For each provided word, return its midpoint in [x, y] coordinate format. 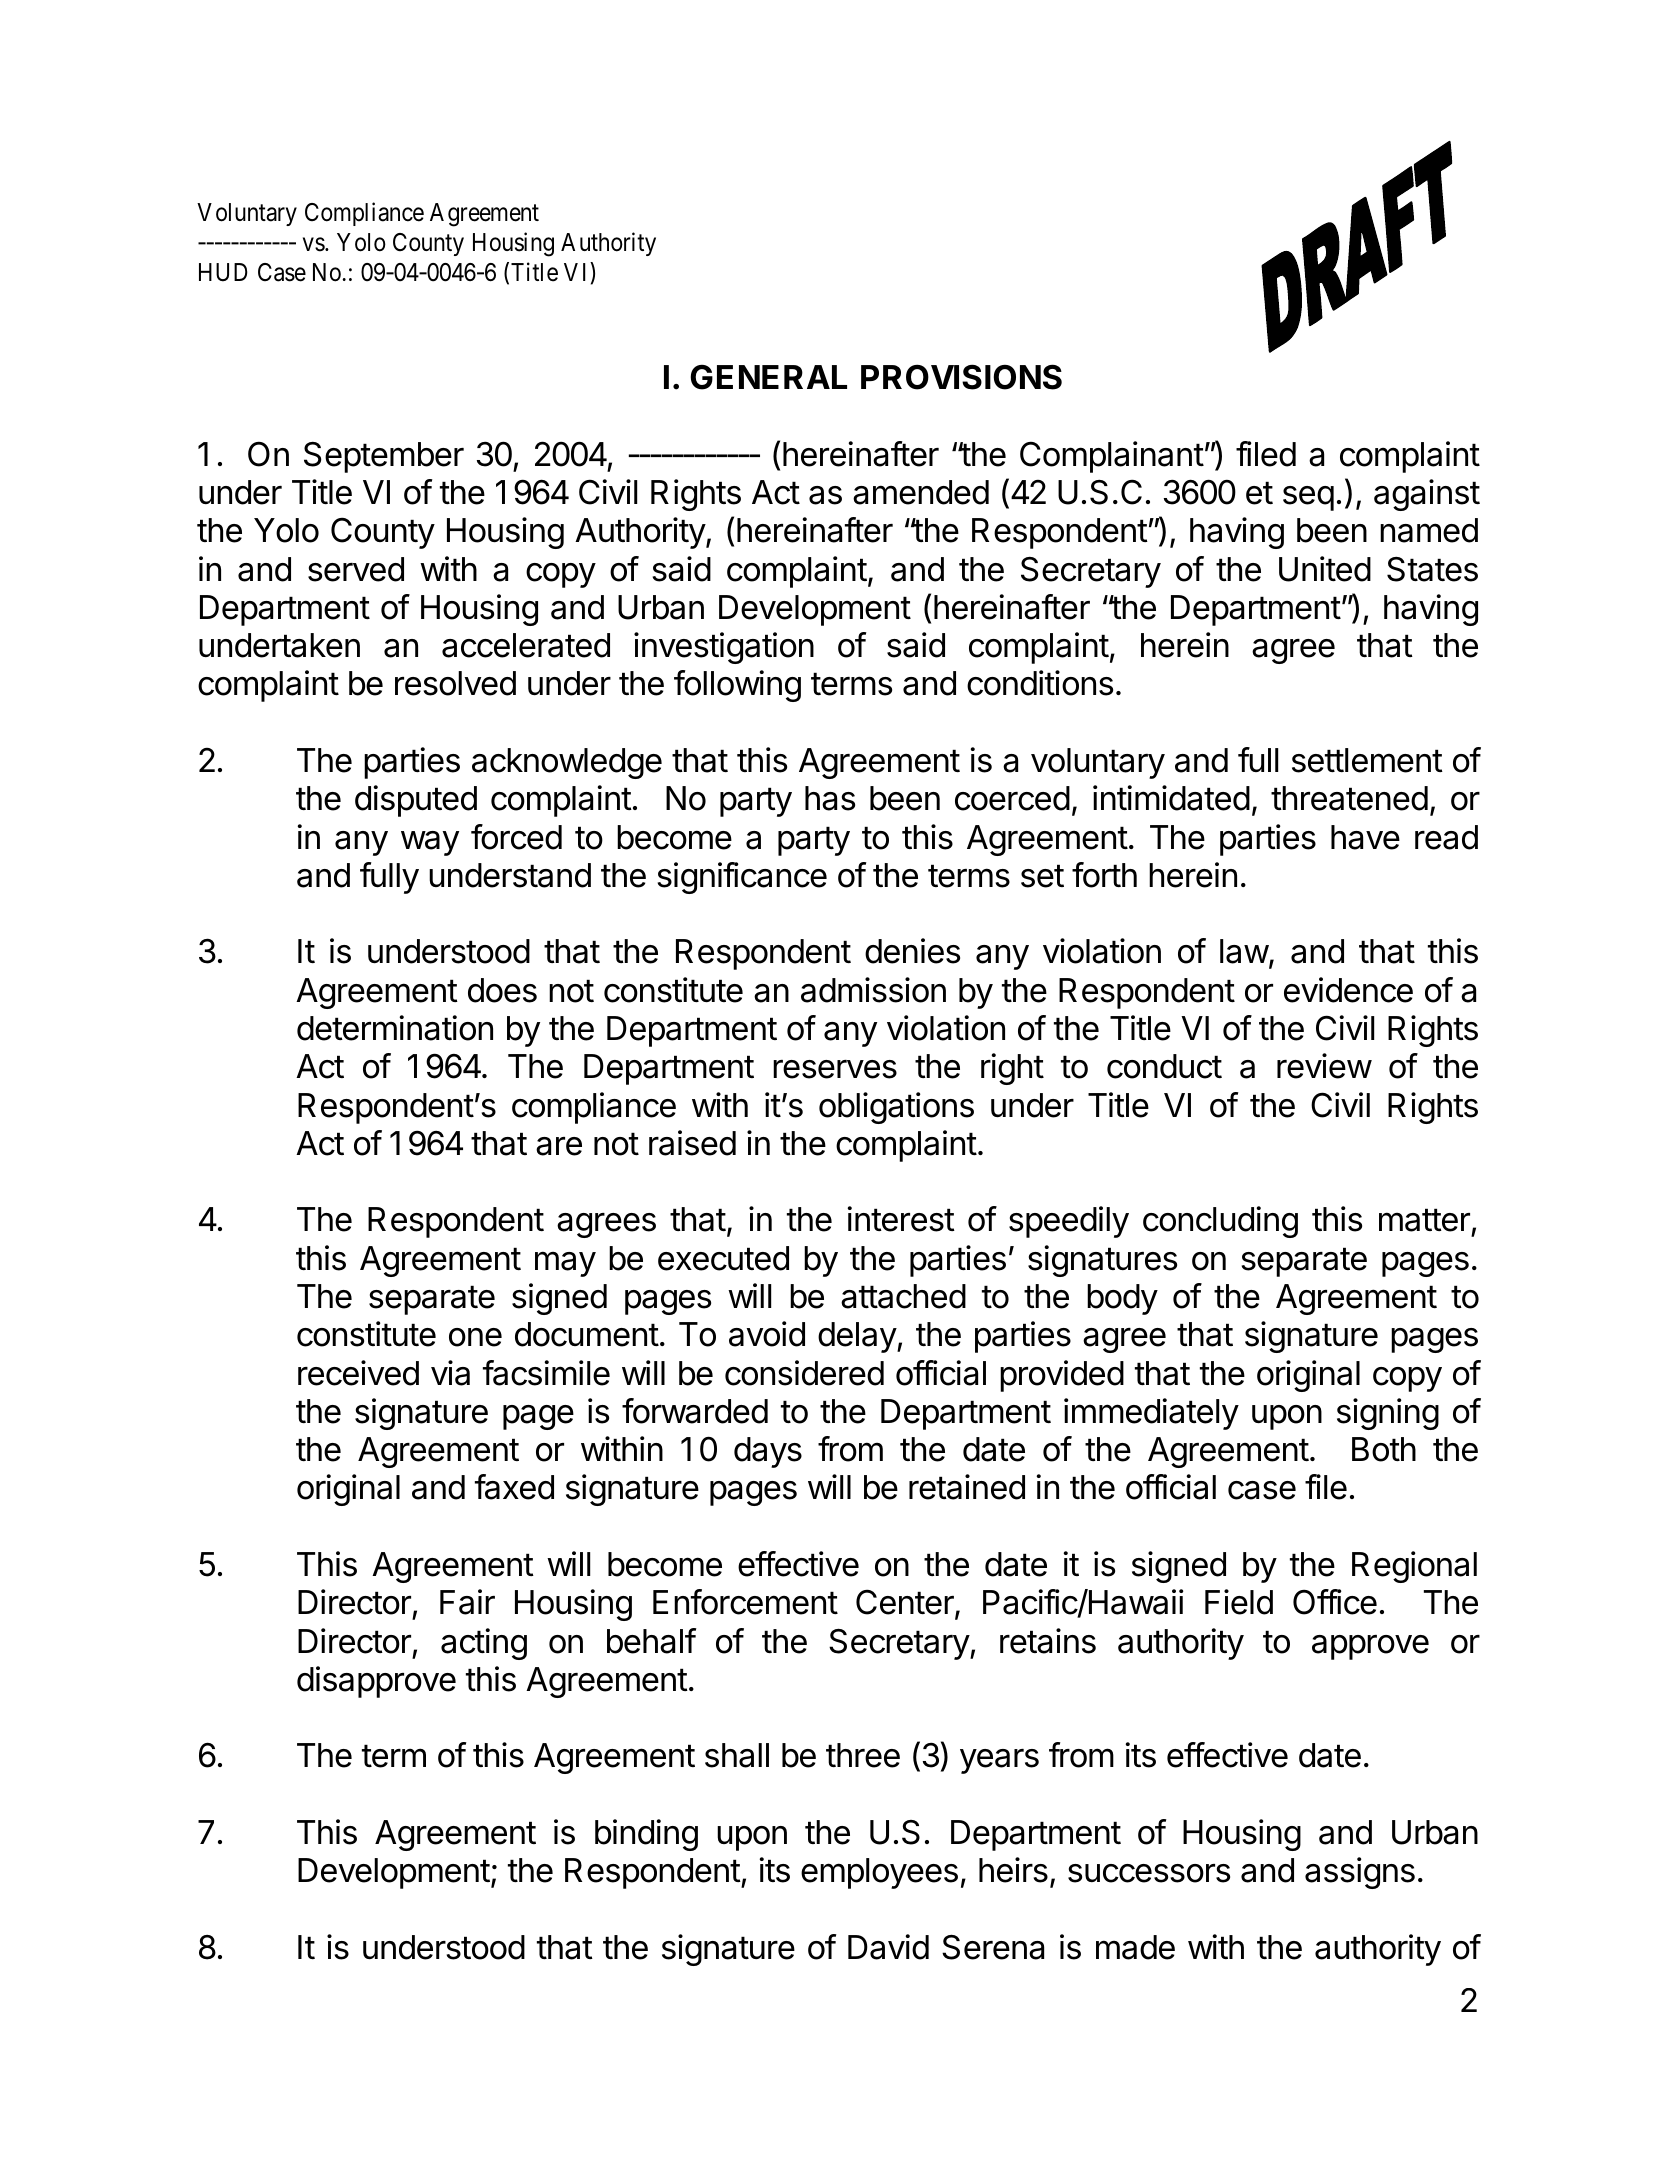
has [830, 798]
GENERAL [768, 377]
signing [1388, 1414]
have [1365, 837]
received [358, 1373]
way [430, 843]
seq [1308, 498]
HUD [223, 272]
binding [646, 1835]
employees [879, 1873]
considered [804, 1373]
